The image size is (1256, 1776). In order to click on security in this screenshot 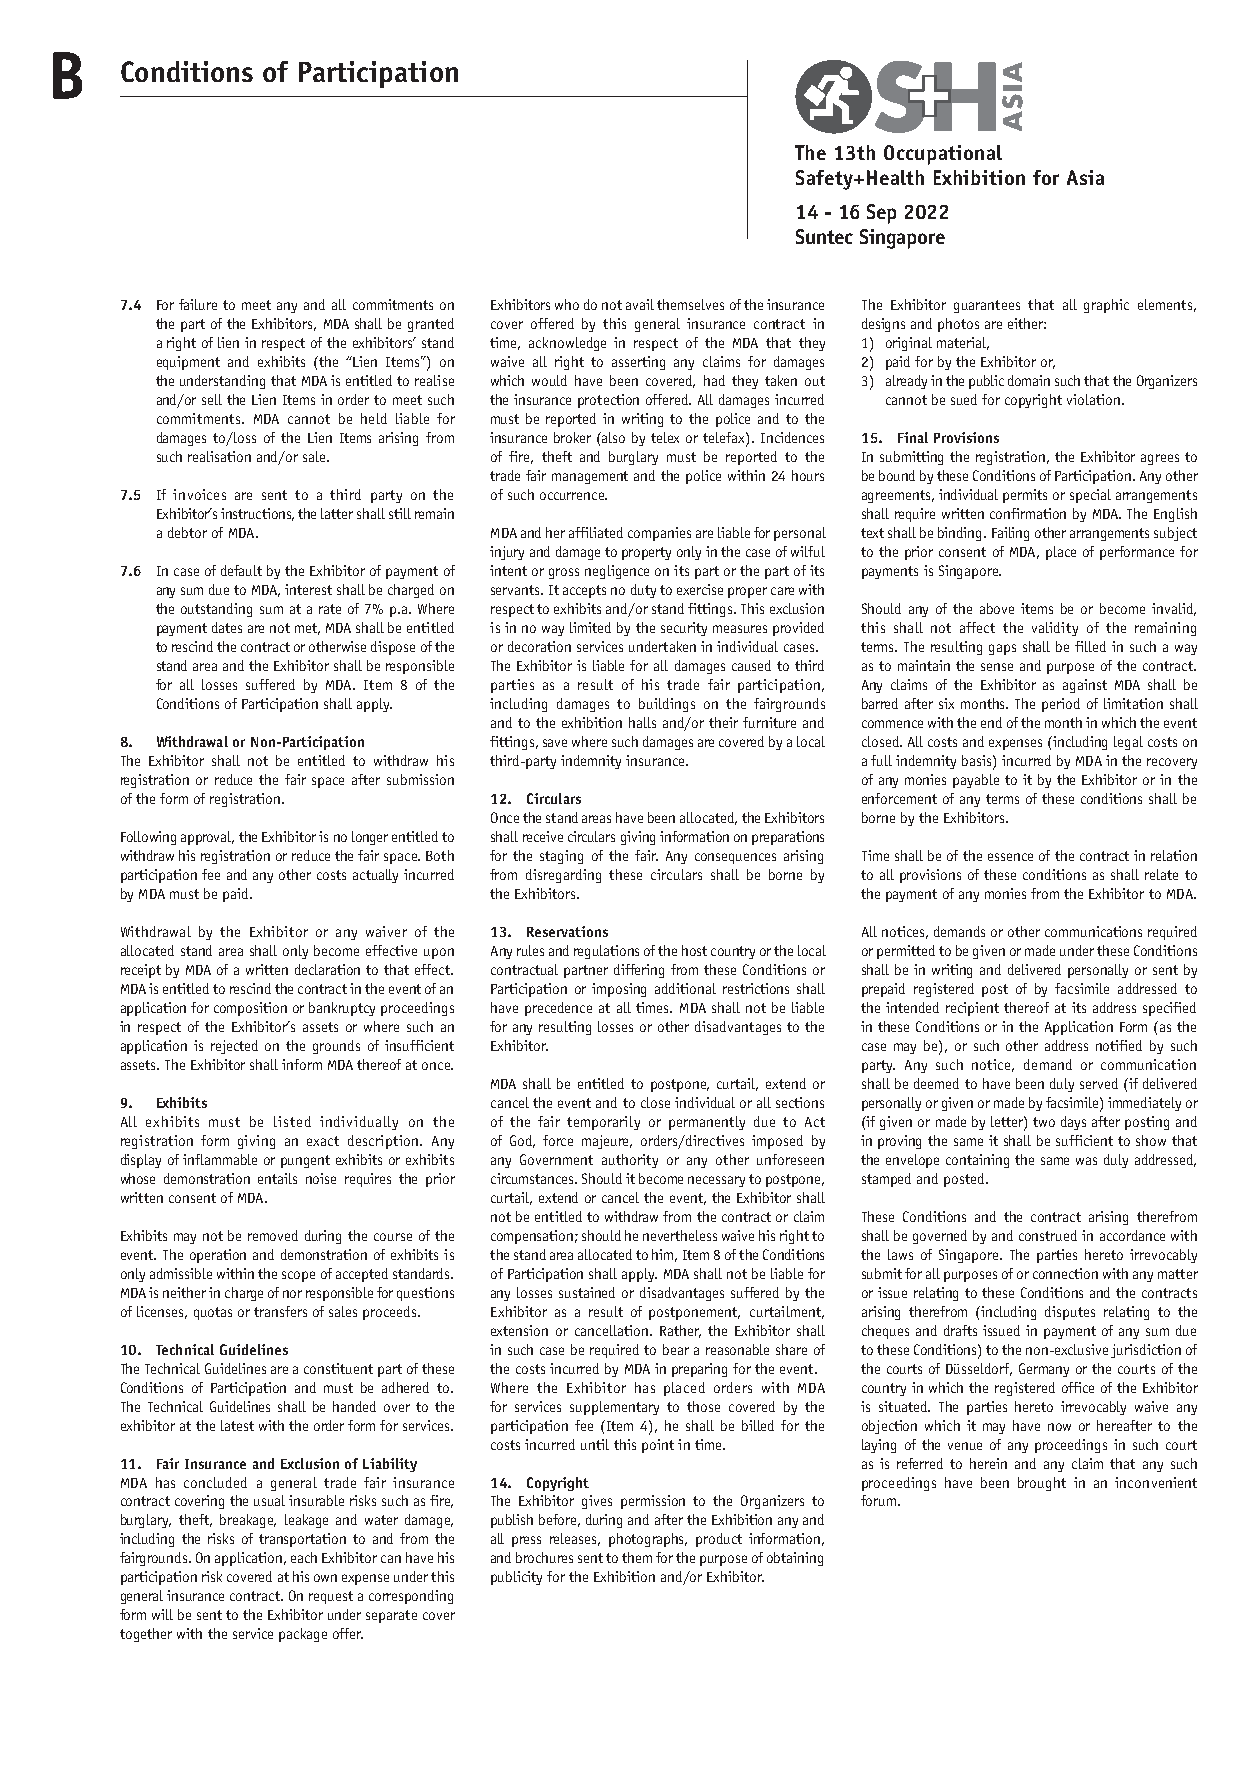, I will do `click(684, 629)`.
